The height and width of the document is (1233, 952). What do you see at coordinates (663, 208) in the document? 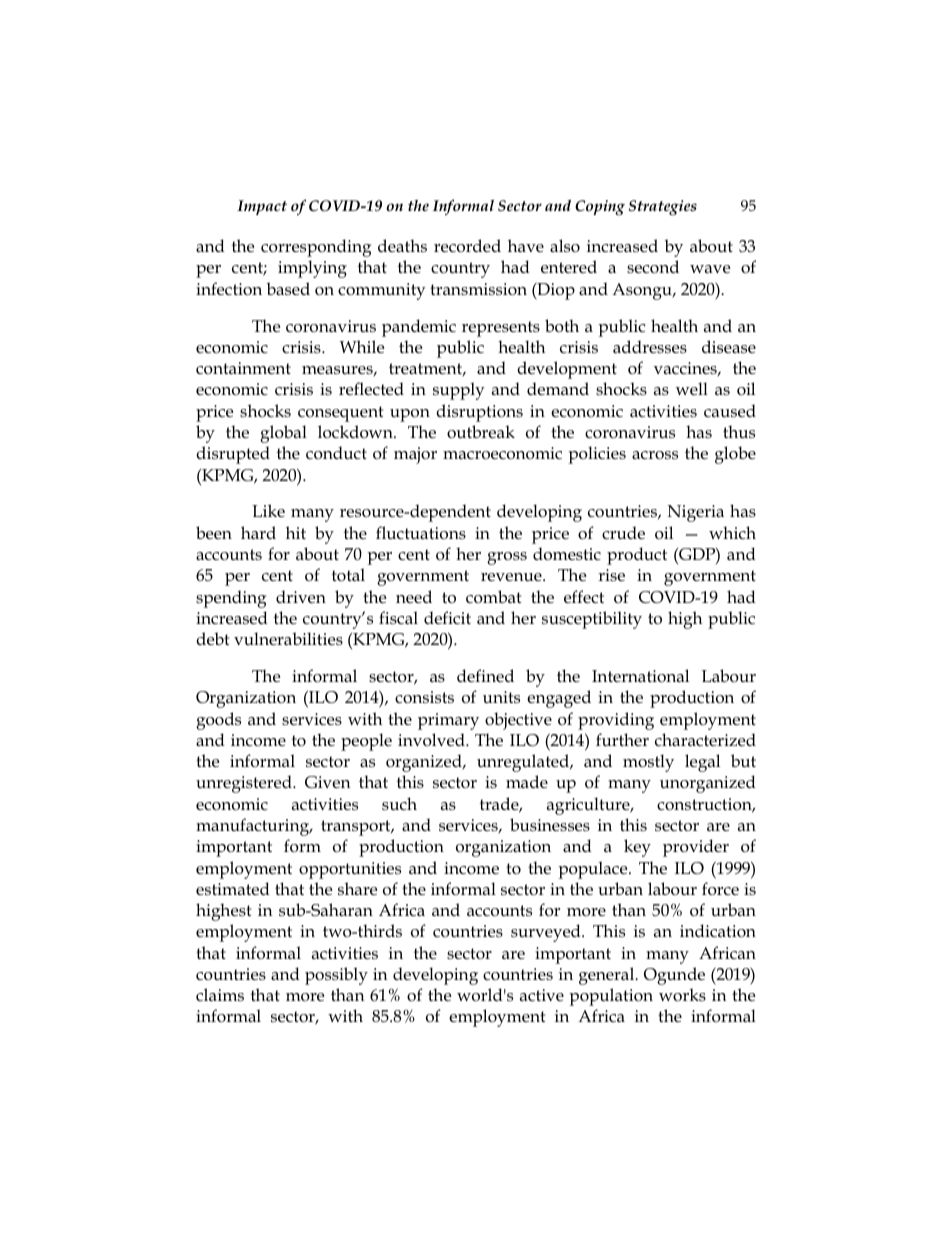
I see `Strategies` at bounding box center [663, 208].
